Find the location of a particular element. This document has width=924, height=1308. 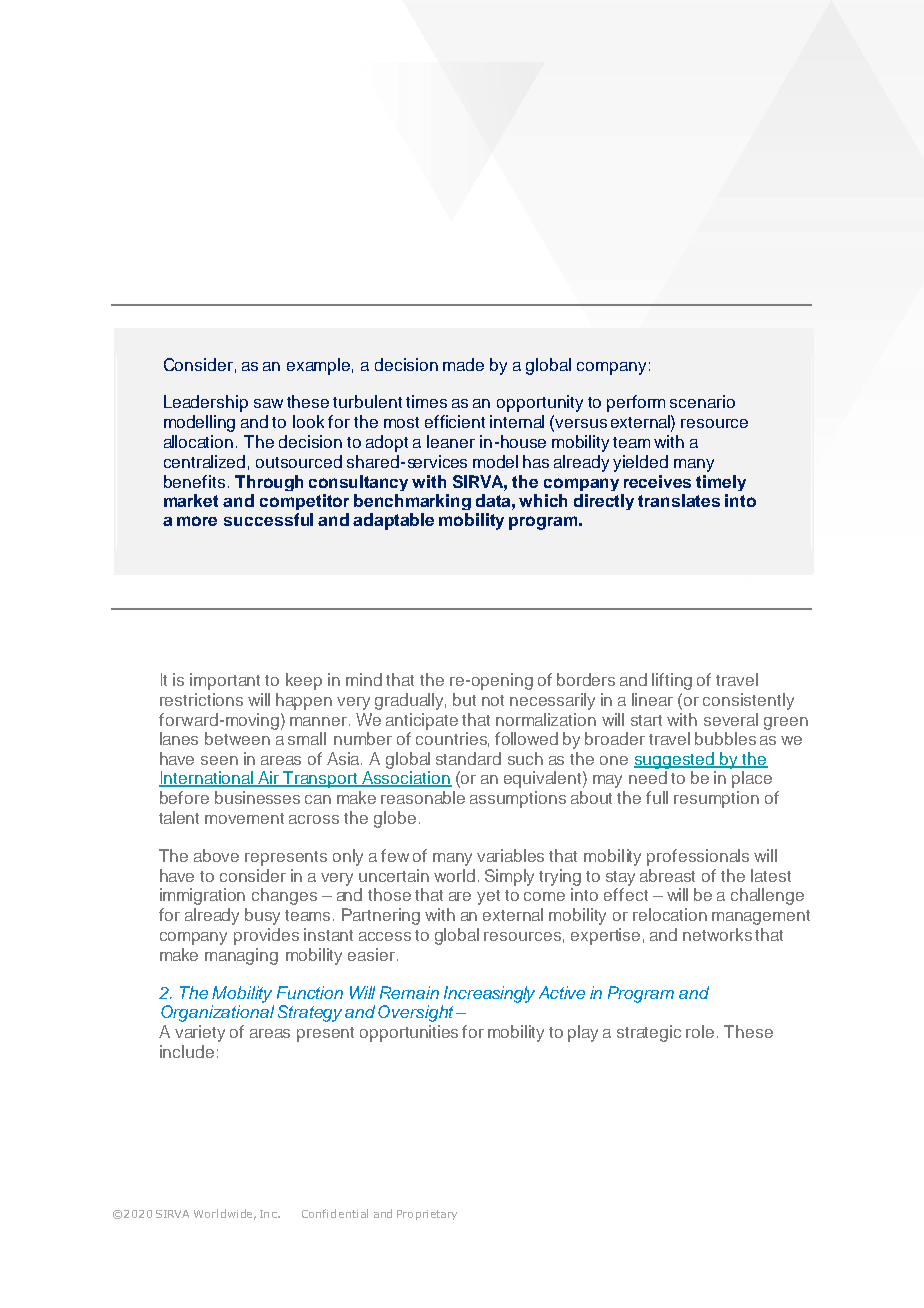

not is located at coordinates (493, 700).
